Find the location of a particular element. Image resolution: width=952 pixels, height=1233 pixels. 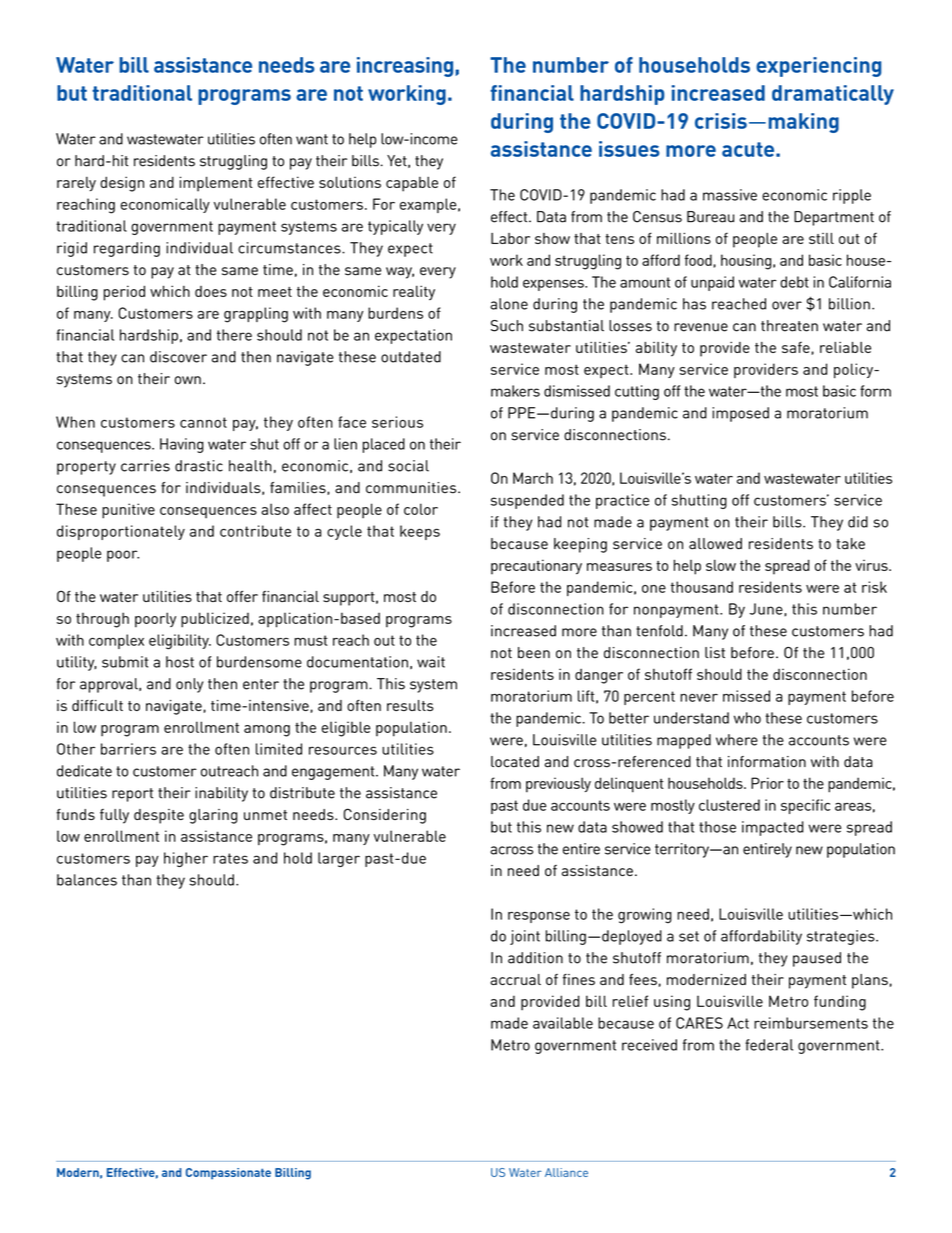

design is located at coordinates (122, 184).
